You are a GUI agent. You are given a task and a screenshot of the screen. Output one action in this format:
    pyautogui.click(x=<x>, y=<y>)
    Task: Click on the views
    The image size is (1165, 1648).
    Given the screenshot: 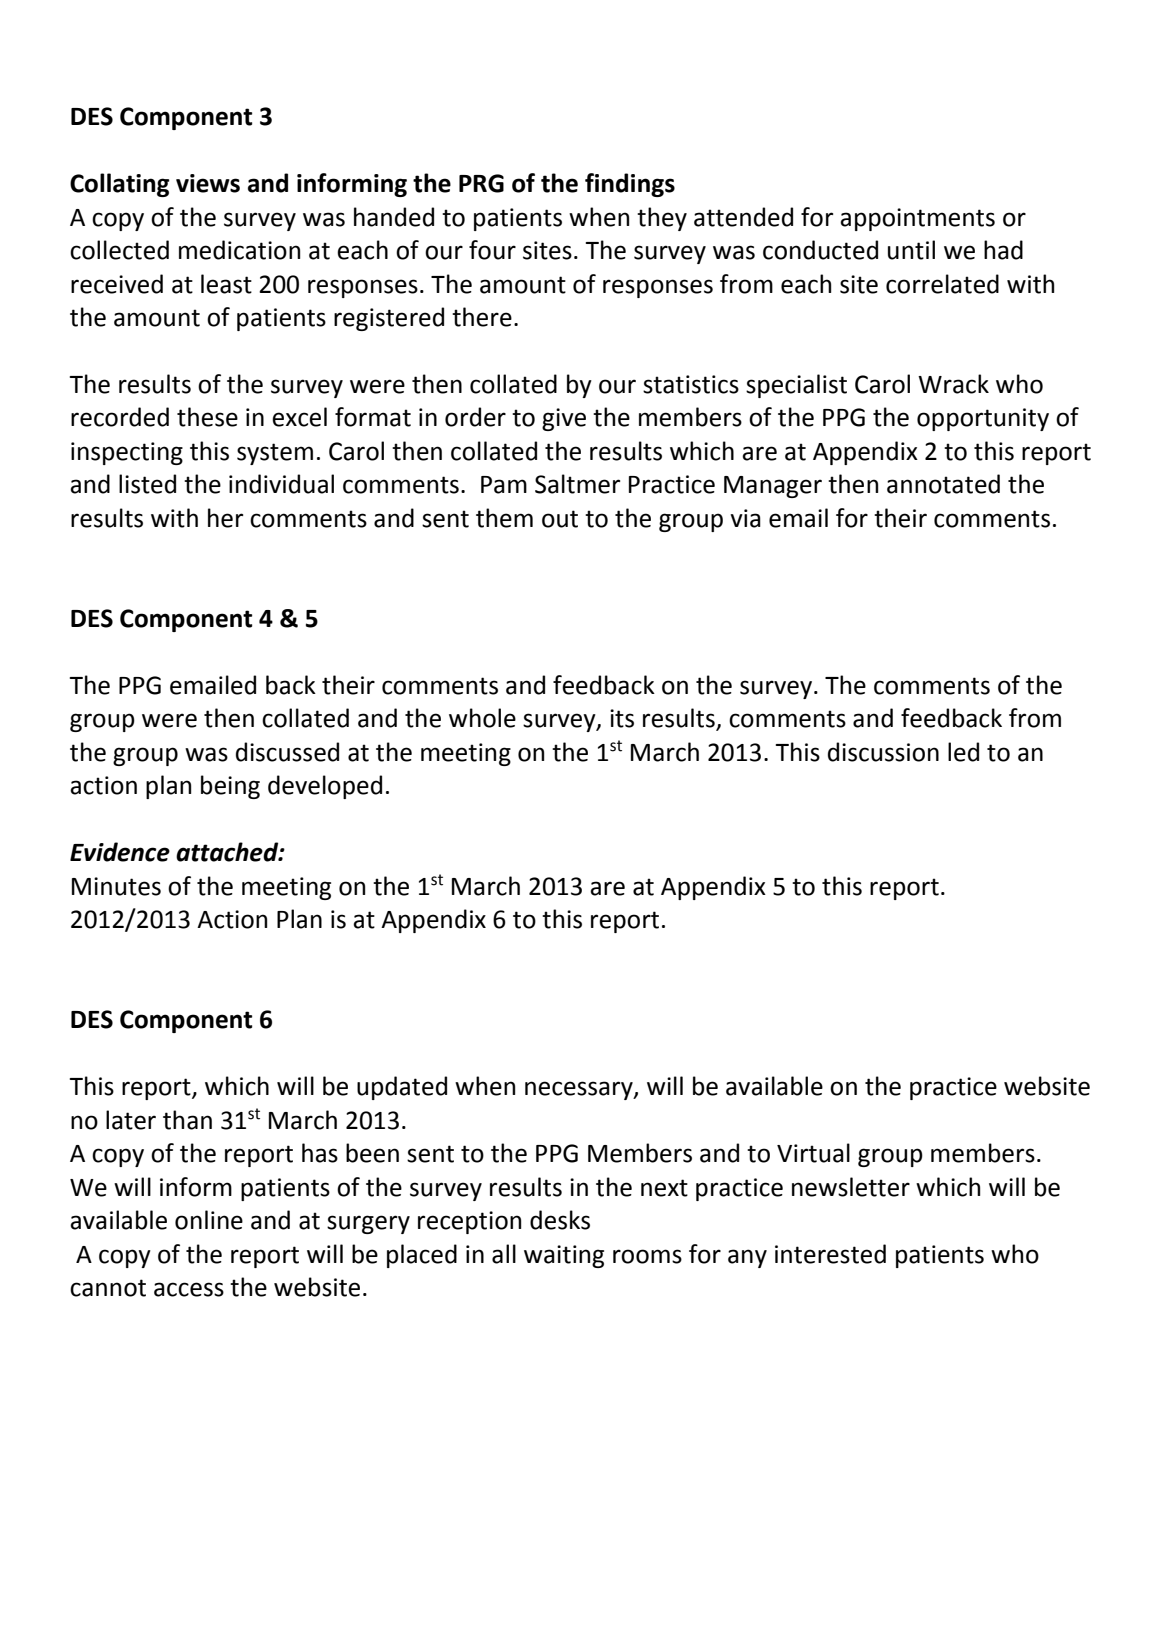 What is the action you would take?
    pyautogui.click(x=208, y=183)
